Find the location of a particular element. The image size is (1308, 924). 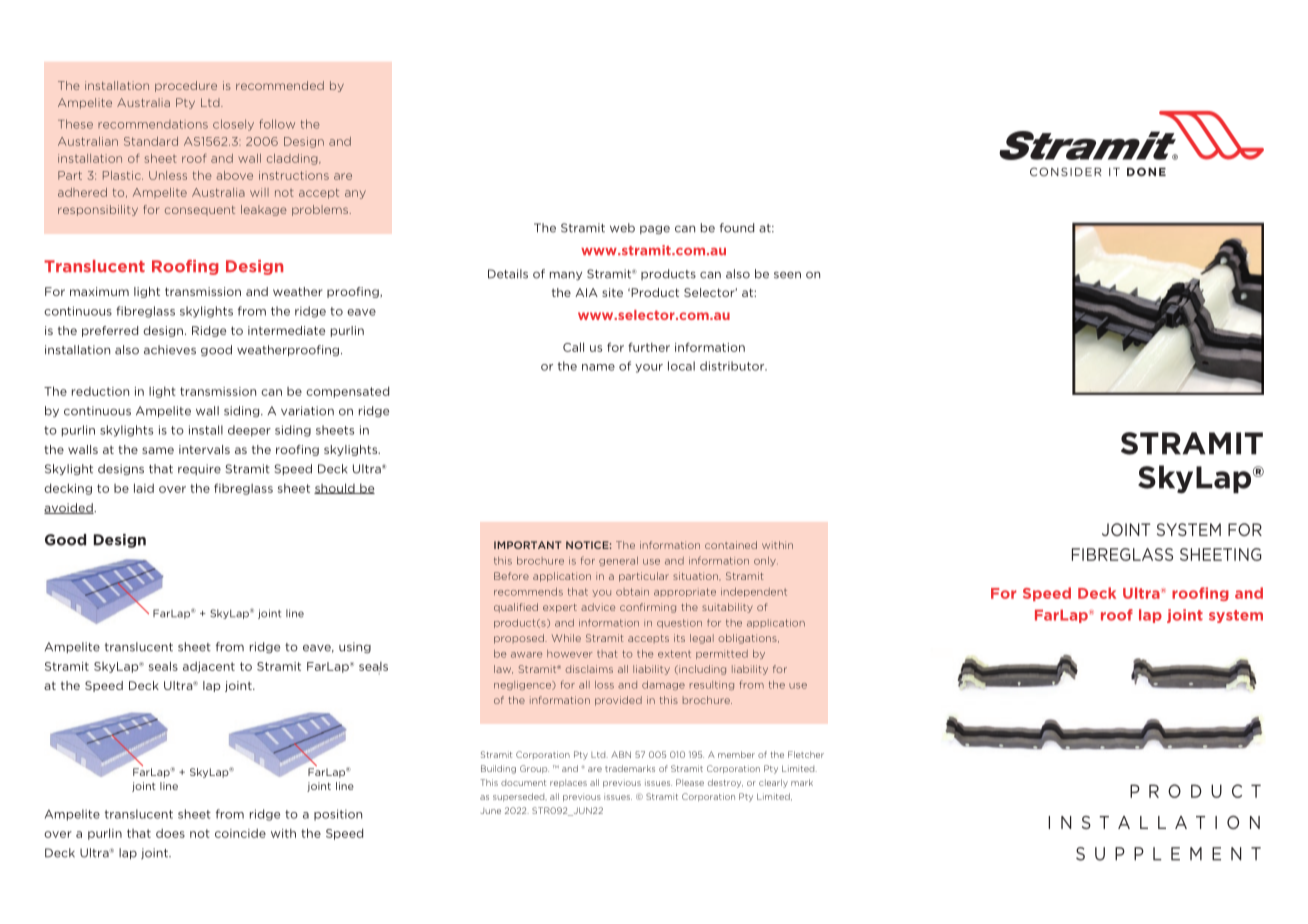

found is located at coordinates (737, 228).
